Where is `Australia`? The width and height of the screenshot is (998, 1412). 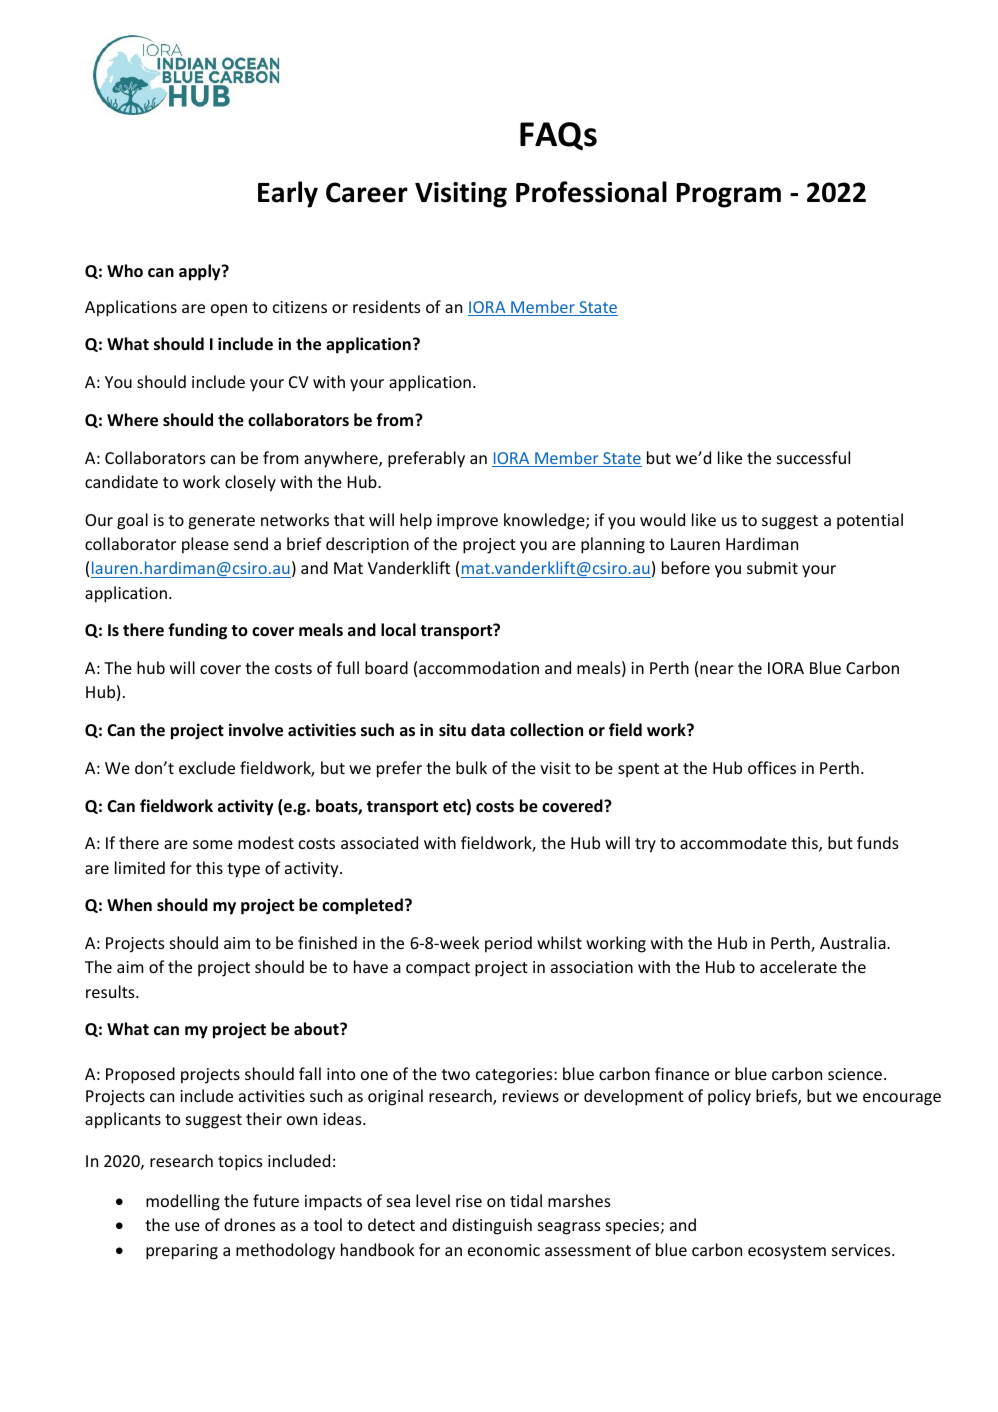 Australia is located at coordinates (854, 942).
